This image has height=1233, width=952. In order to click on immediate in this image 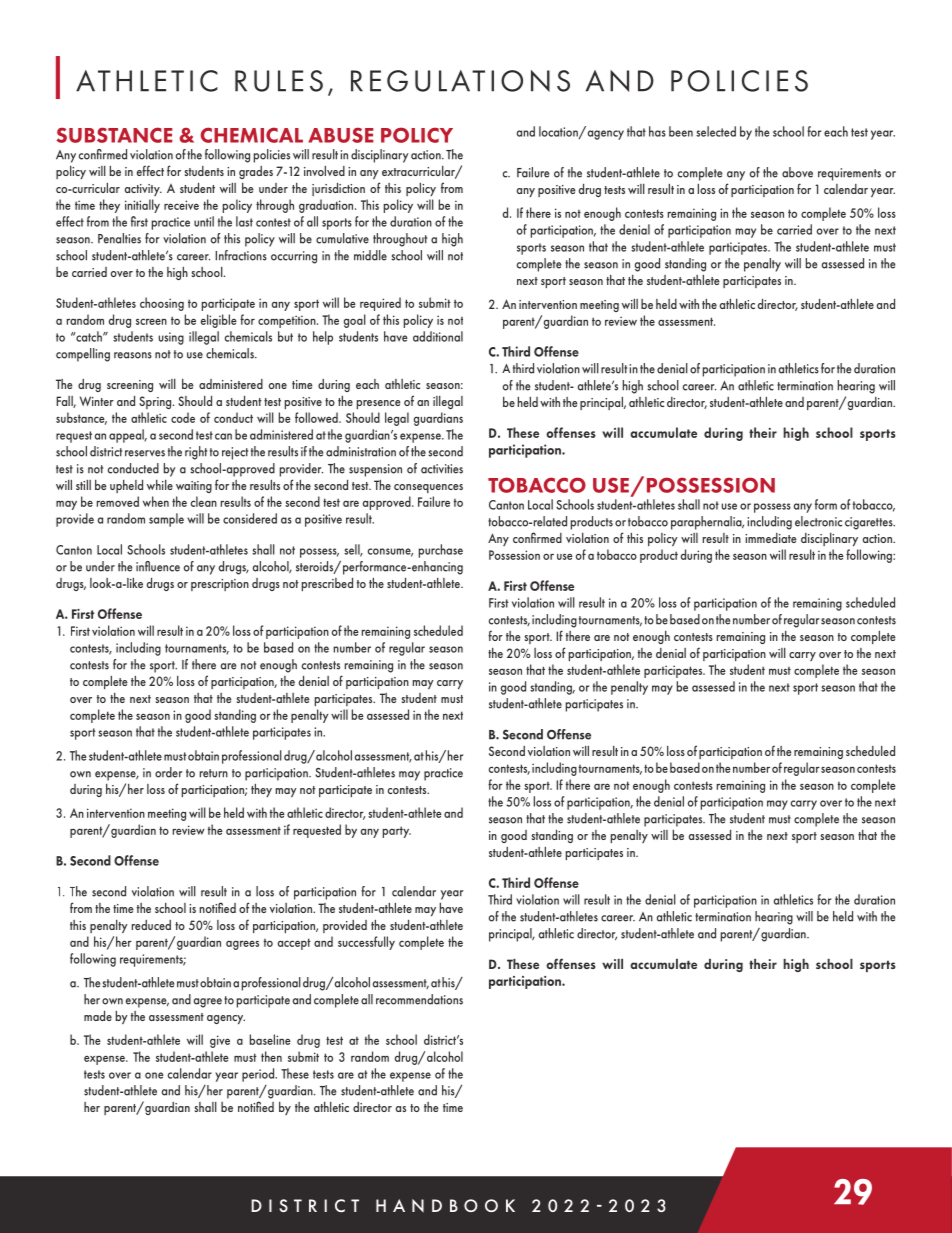, I will do `click(771, 538)`.
